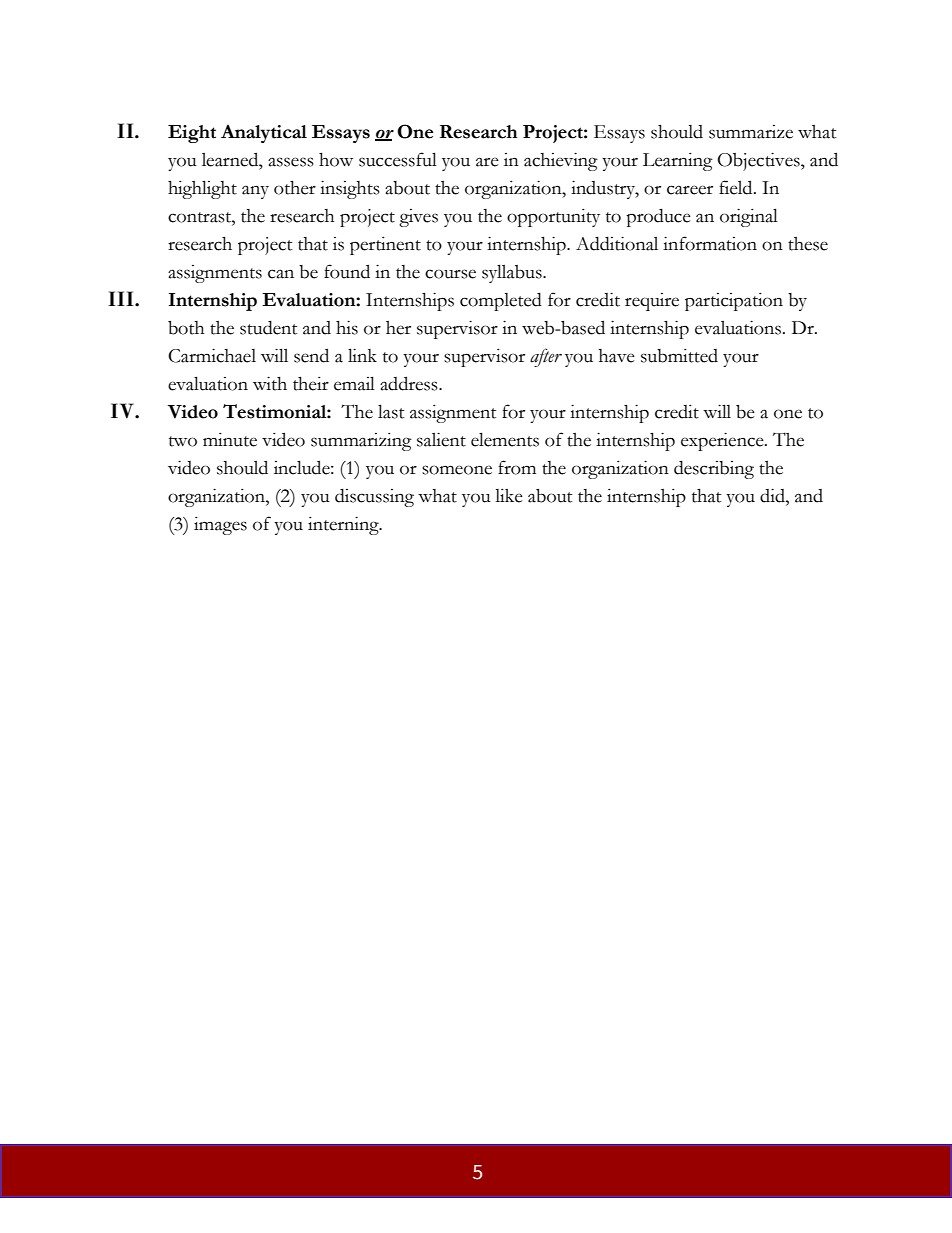 The height and width of the screenshot is (1233, 952). Describe the element at coordinates (220, 526) in the screenshot. I see `images` at that location.
